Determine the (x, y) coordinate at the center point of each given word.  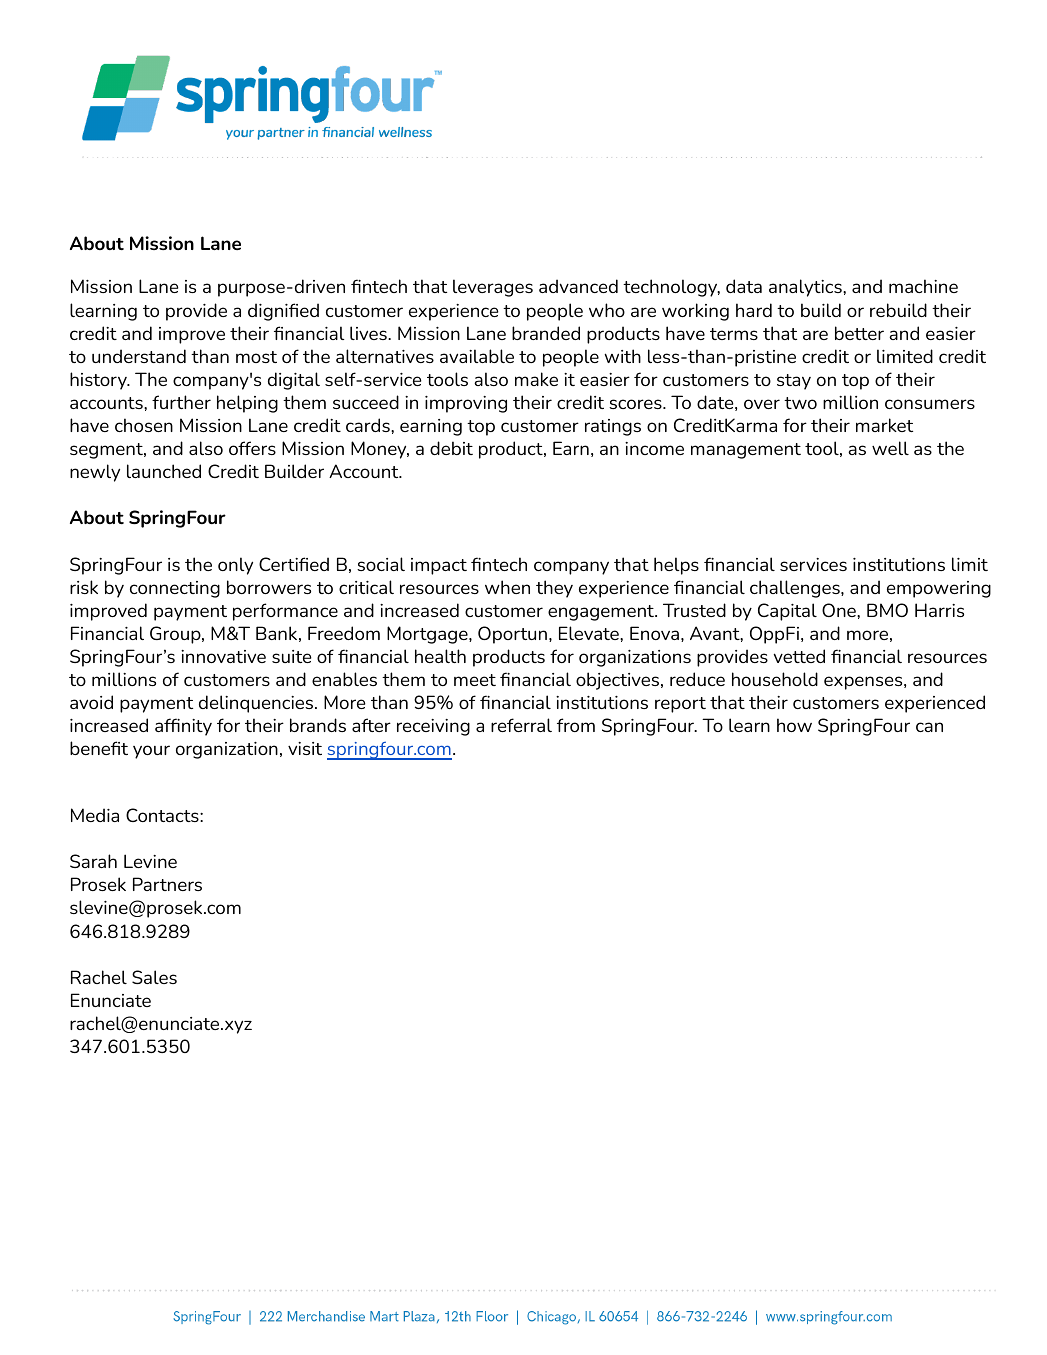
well (890, 448)
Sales (154, 977)
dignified (283, 312)
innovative (223, 656)
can (929, 727)
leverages (493, 288)
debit (451, 448)
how (794, 725)
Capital (787, 612)
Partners (167, 884)
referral (521, 725)
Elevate (590, 633)
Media (95, 815)
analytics (806, 288)
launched (164, 471)
